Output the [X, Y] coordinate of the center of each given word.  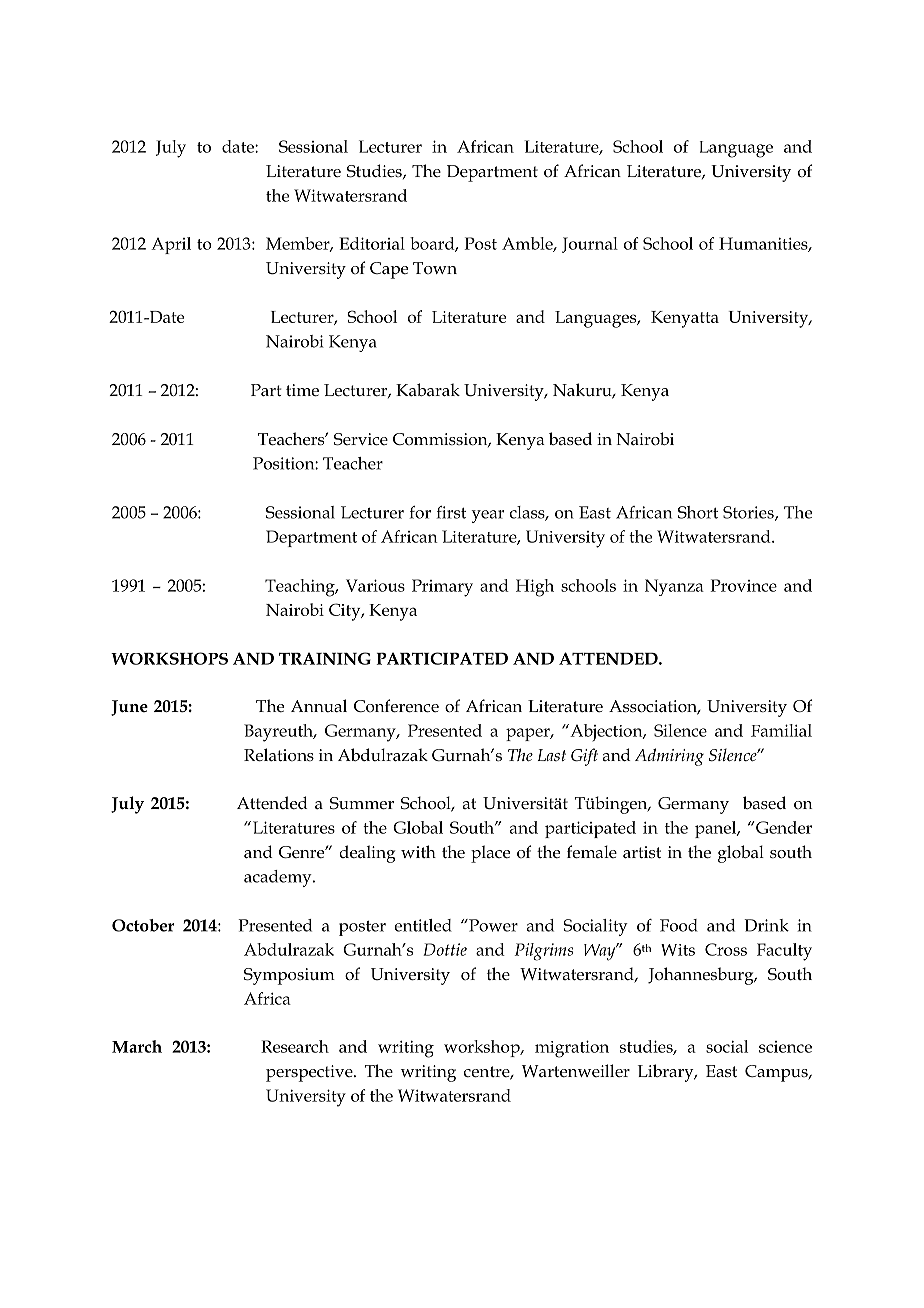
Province [743, 585]
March [137, 1046]
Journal [590, 245]
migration [572, 1049]
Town [435, 268]
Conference [396, 706]
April [171, 245]
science [785, 1047]
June [129, 708]
